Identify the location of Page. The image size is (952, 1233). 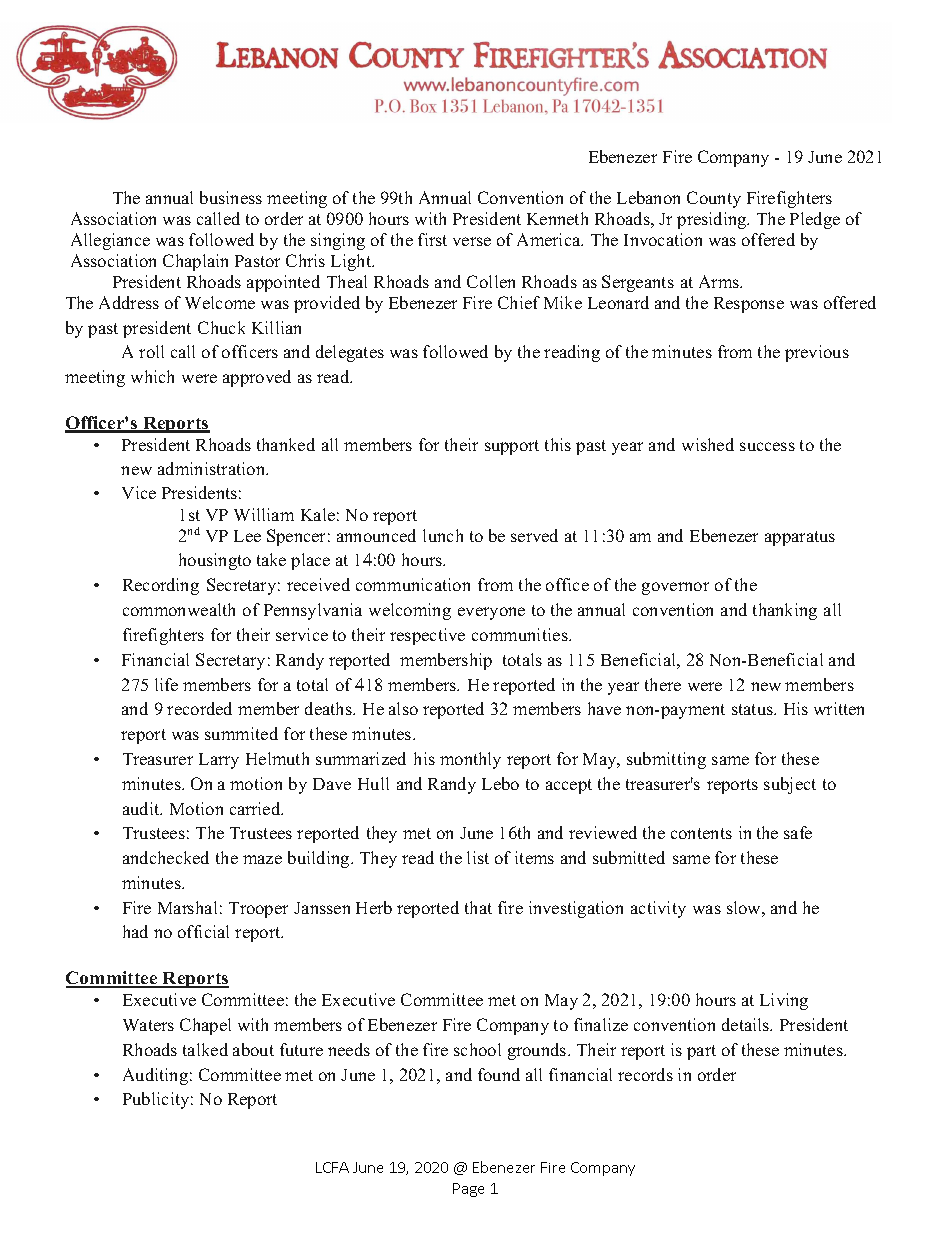
(468, 1190).
